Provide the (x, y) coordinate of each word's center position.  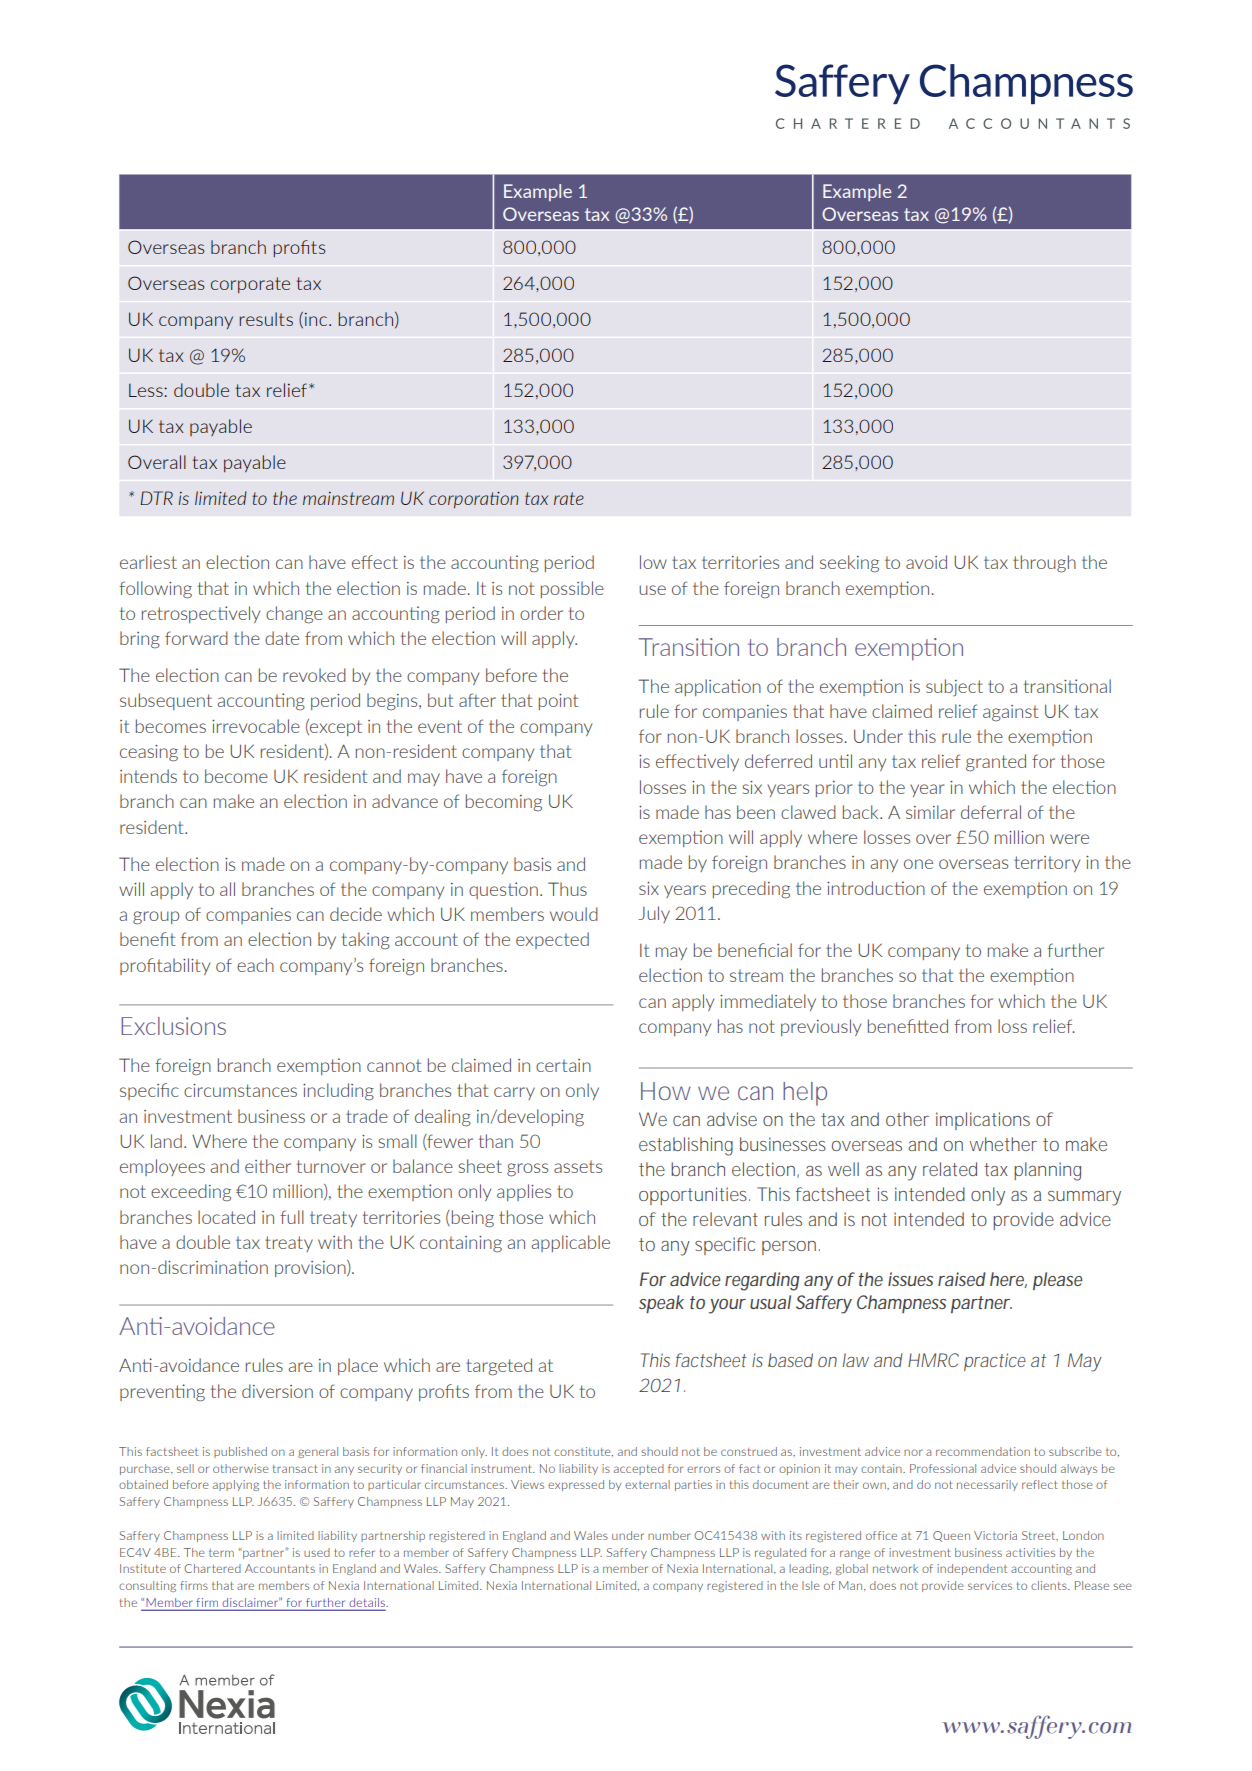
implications (983, 1121)
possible (572, 589)
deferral (991, 812)
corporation (474, 500)
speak (661, 1304)
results (266, 319)
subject (954, 687)
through (1044, 564)
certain (563, 1065)
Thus (567, 889)
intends (148, 776)
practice (995, 1362)
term (221, 1553)
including (338, 1092)
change (294, 615)
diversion (277, 1391)
